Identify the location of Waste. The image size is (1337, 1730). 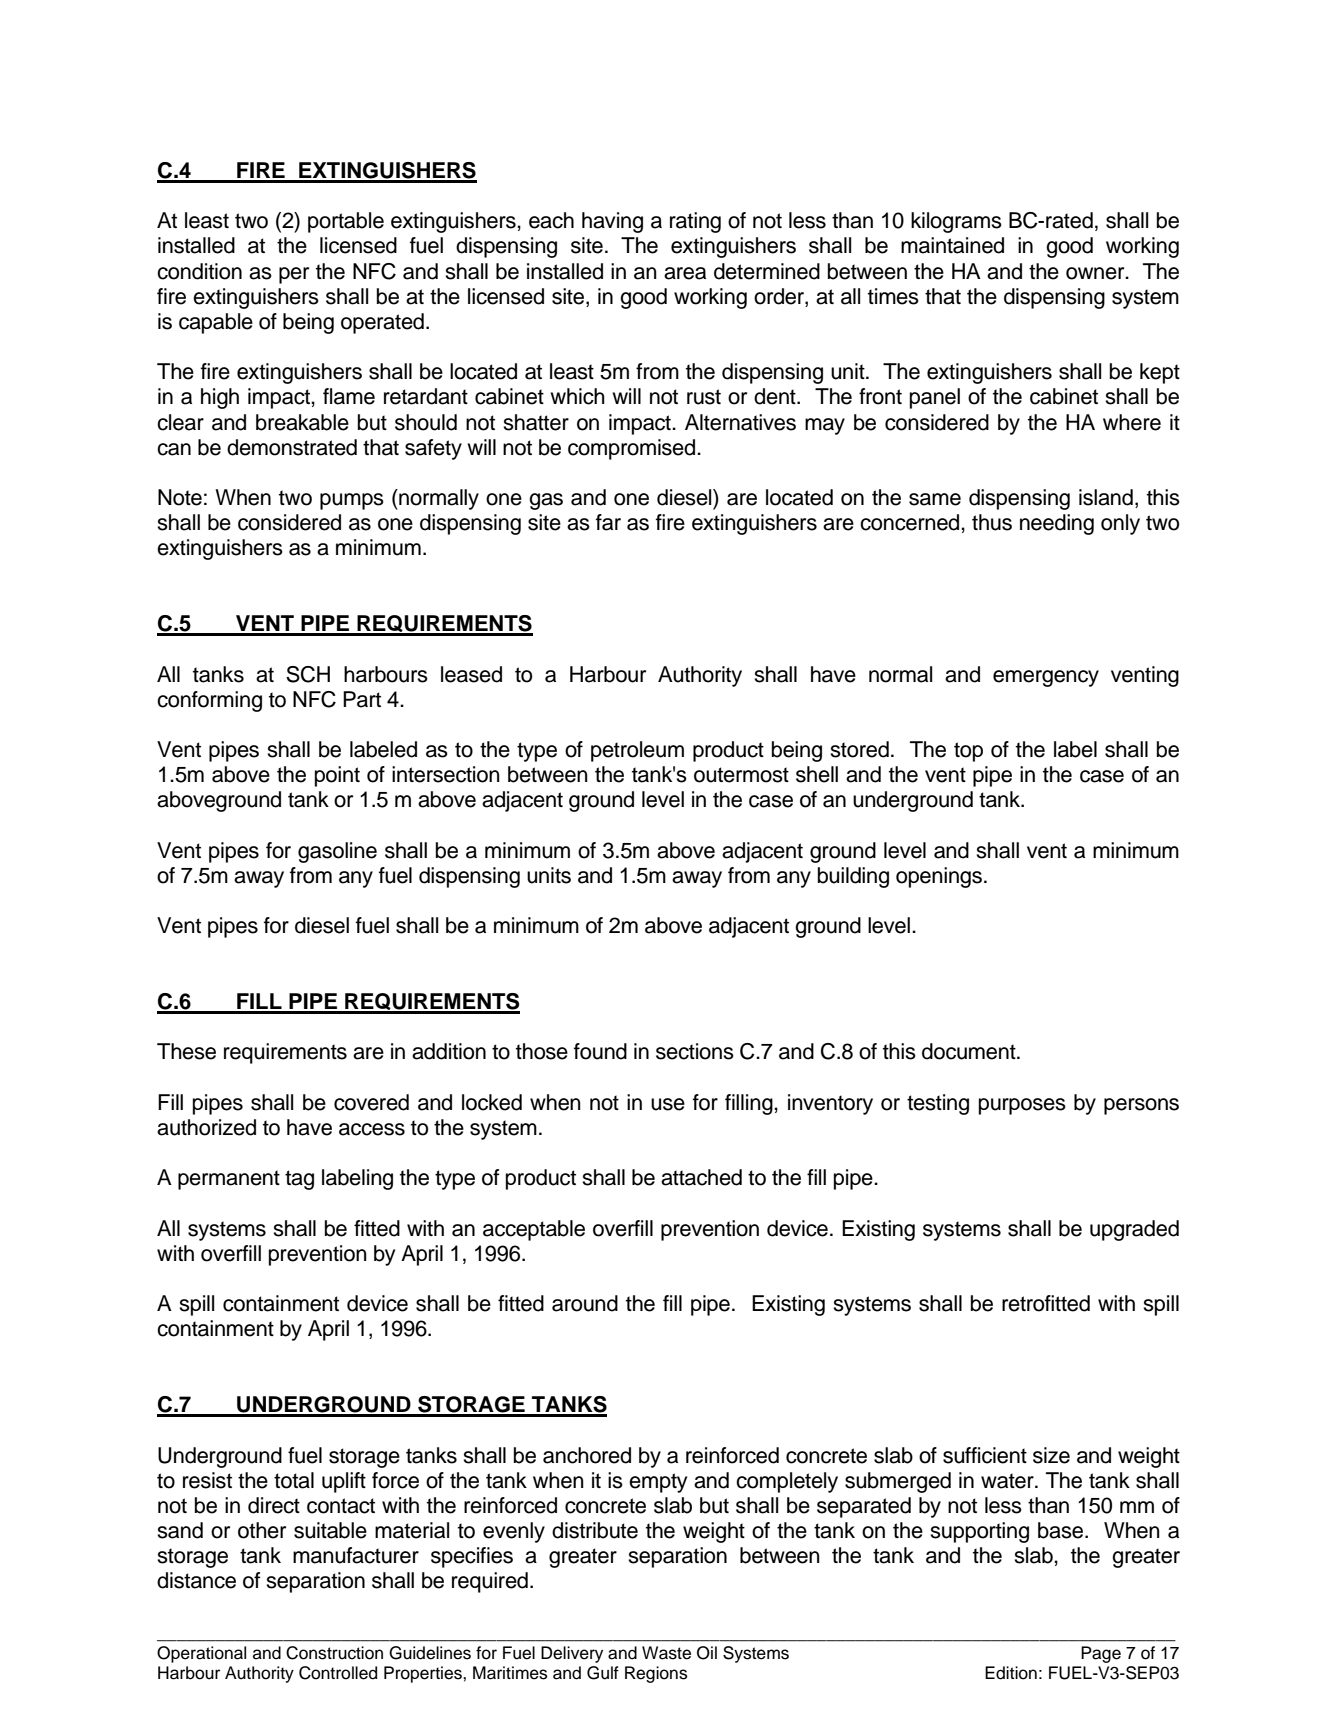
(666, 1653).
